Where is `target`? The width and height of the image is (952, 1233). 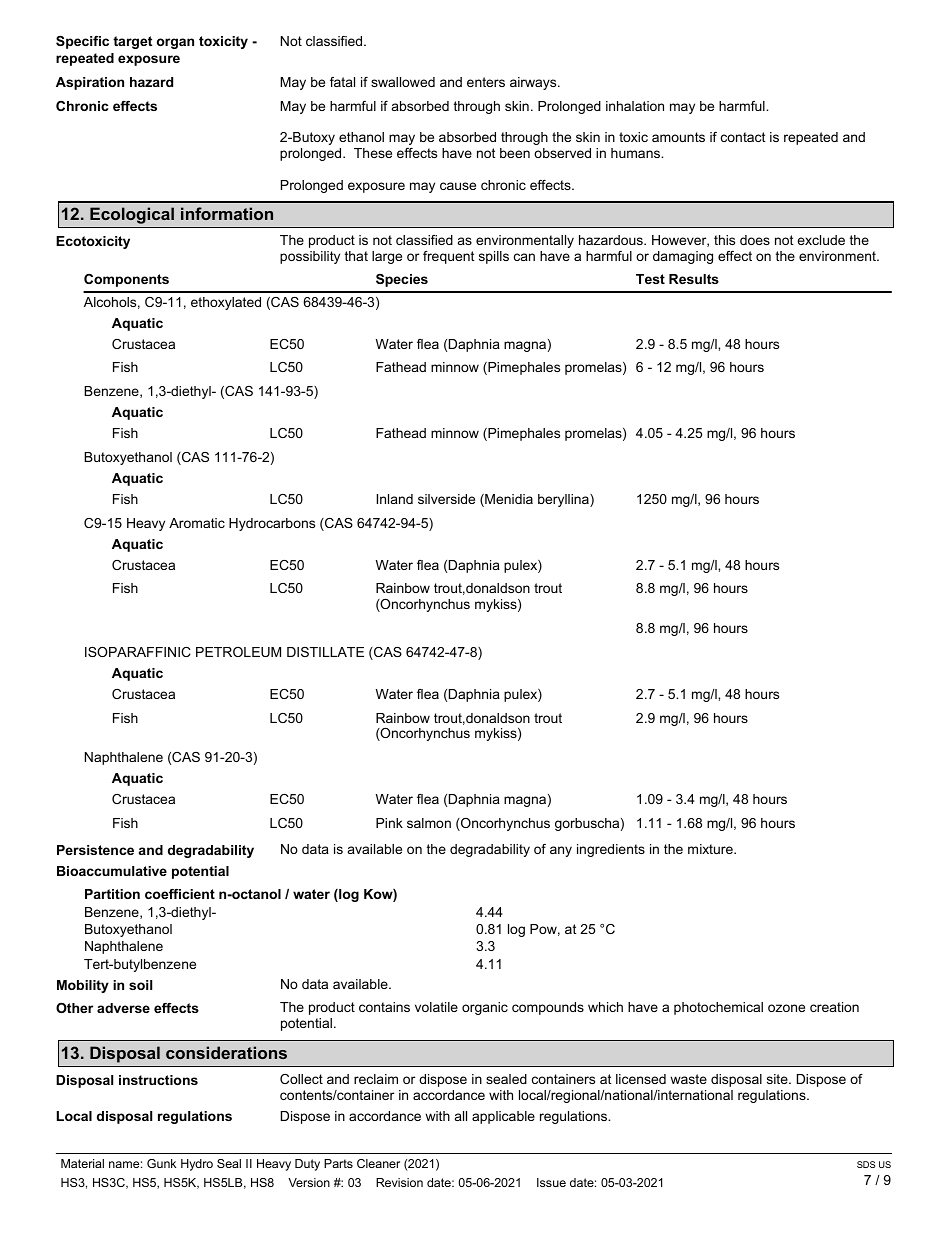 target is located at coordinates (132, 42).
